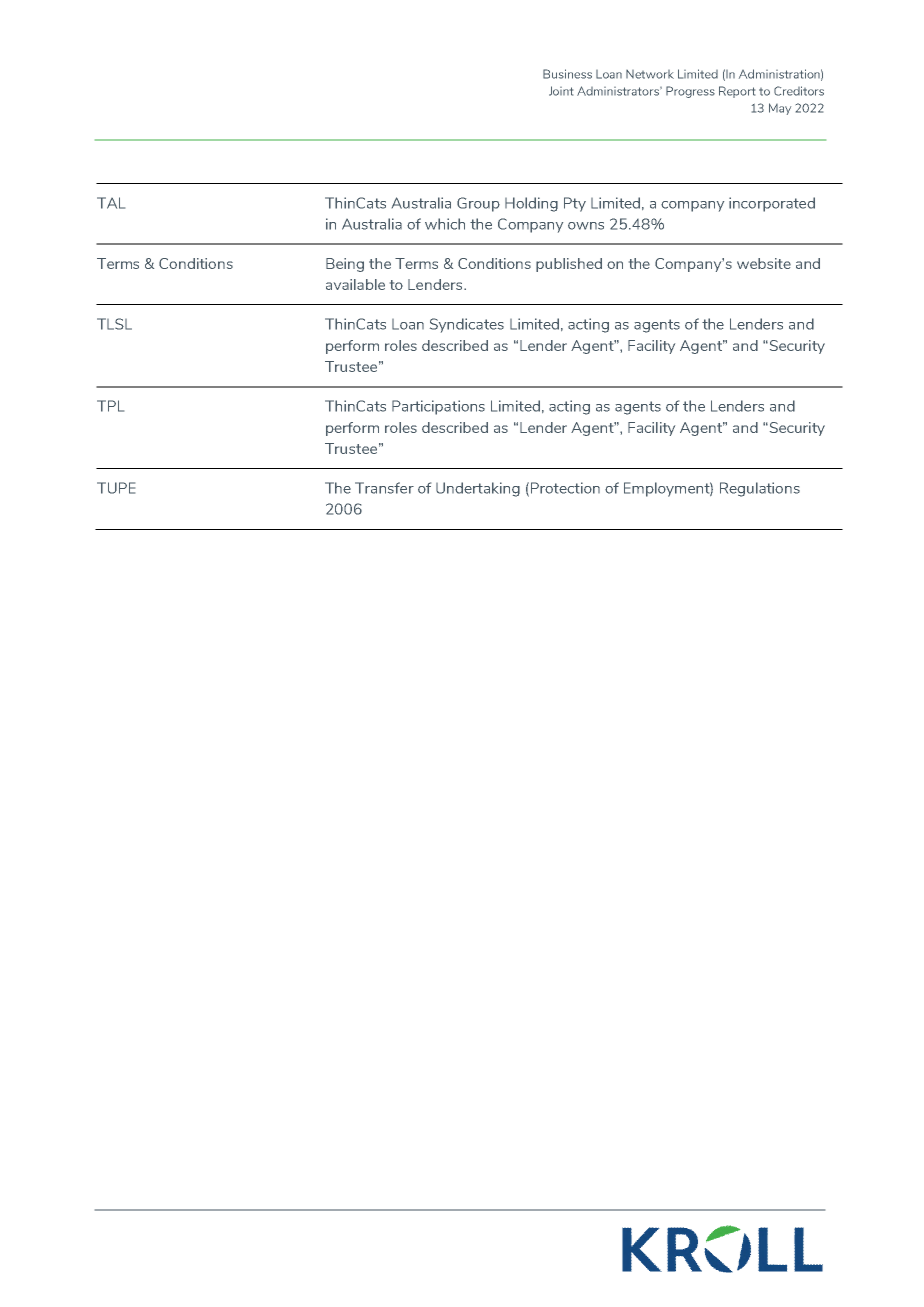 The width and height of the document is (924, 1307). What do you see at coordinates (561, 91) in the document?
I see `Joint` at bounding box center [561, 91].
